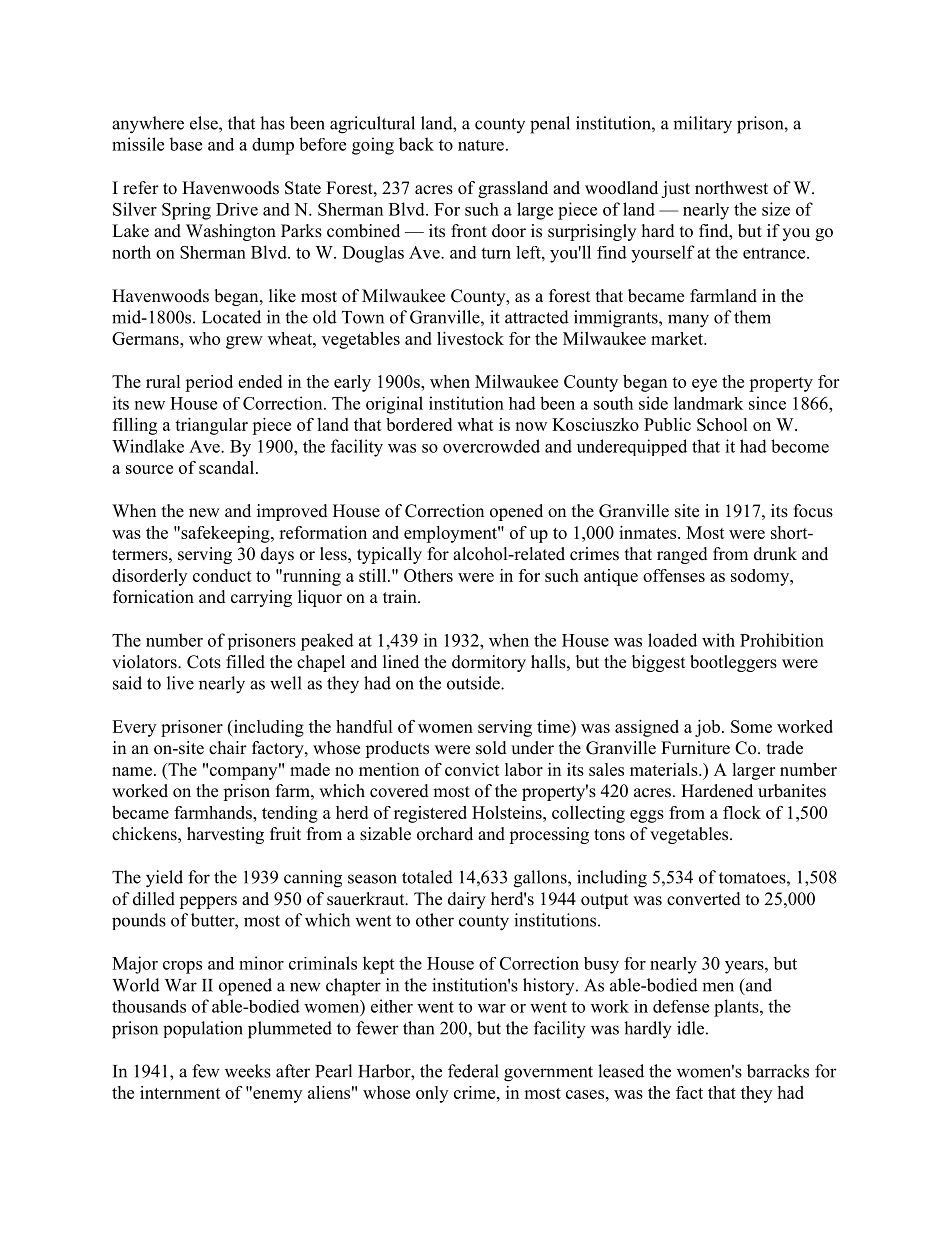  Describe the element at coordinates (778, 1071) in the screenshot. I see `barracks` at that location.
